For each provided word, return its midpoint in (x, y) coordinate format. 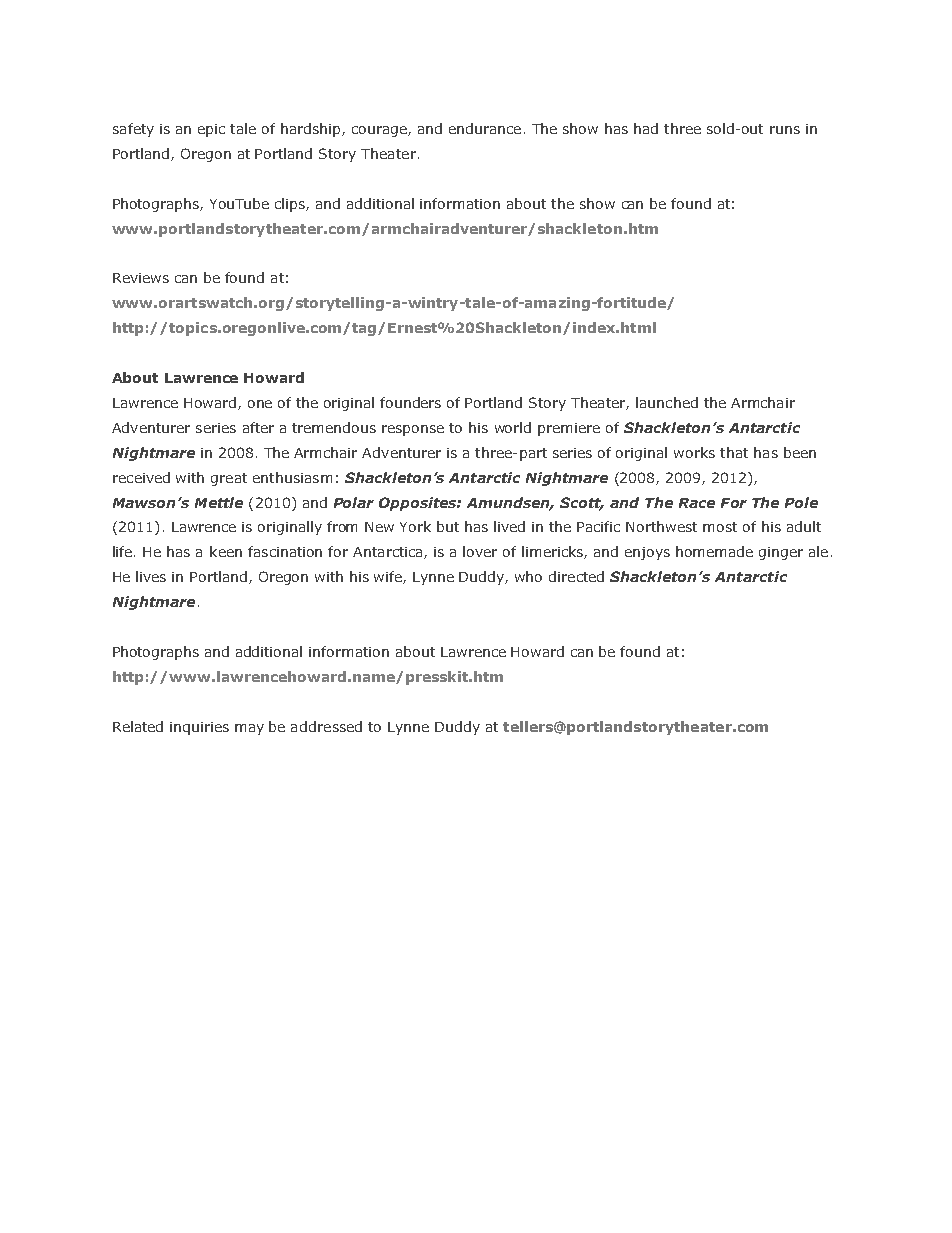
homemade (714, 551)
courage (380, 131)
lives (151, 576)
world (513, 427)
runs (785, 130)
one (260, 404)
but (448, 526)
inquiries (199, 728)
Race (697, 503)
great (229, 479)
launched (667, 402)
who (528, 576)
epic (211, 130)
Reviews (141, 278)
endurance (485, 128)
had (646, 128)
